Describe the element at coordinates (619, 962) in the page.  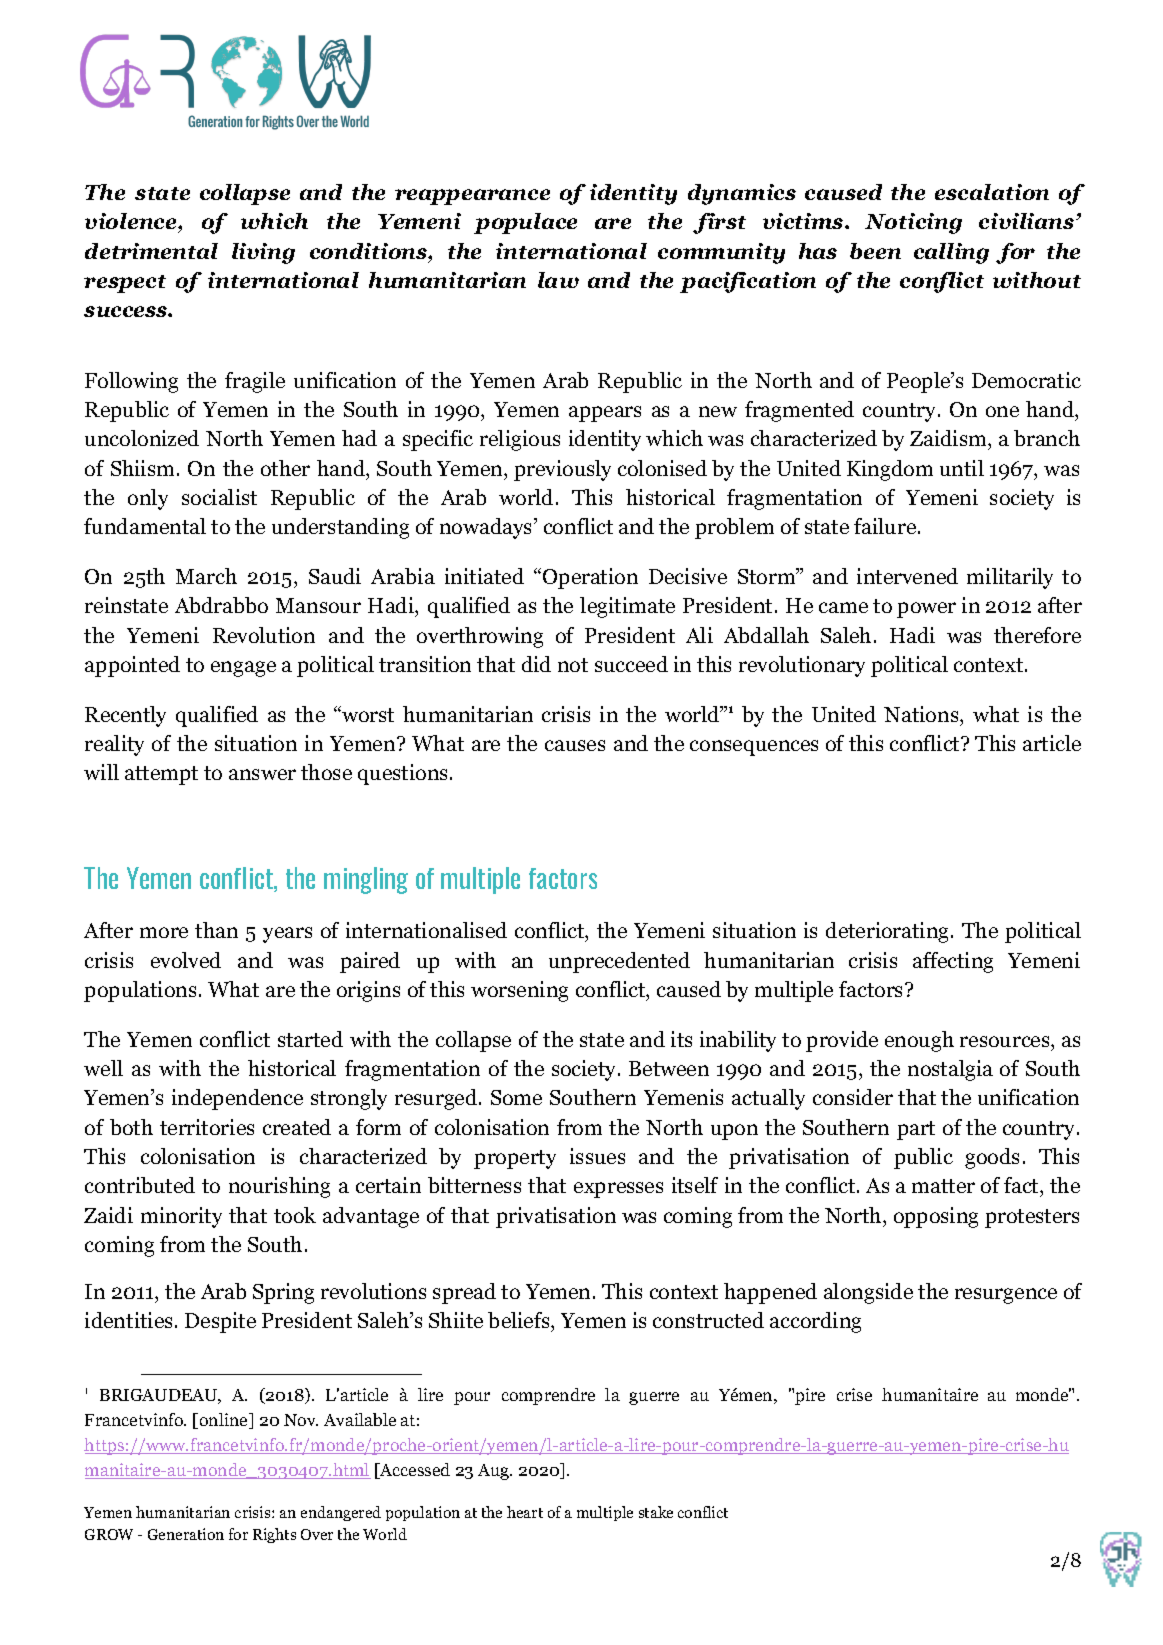
I see `unprecedented` at that location.
